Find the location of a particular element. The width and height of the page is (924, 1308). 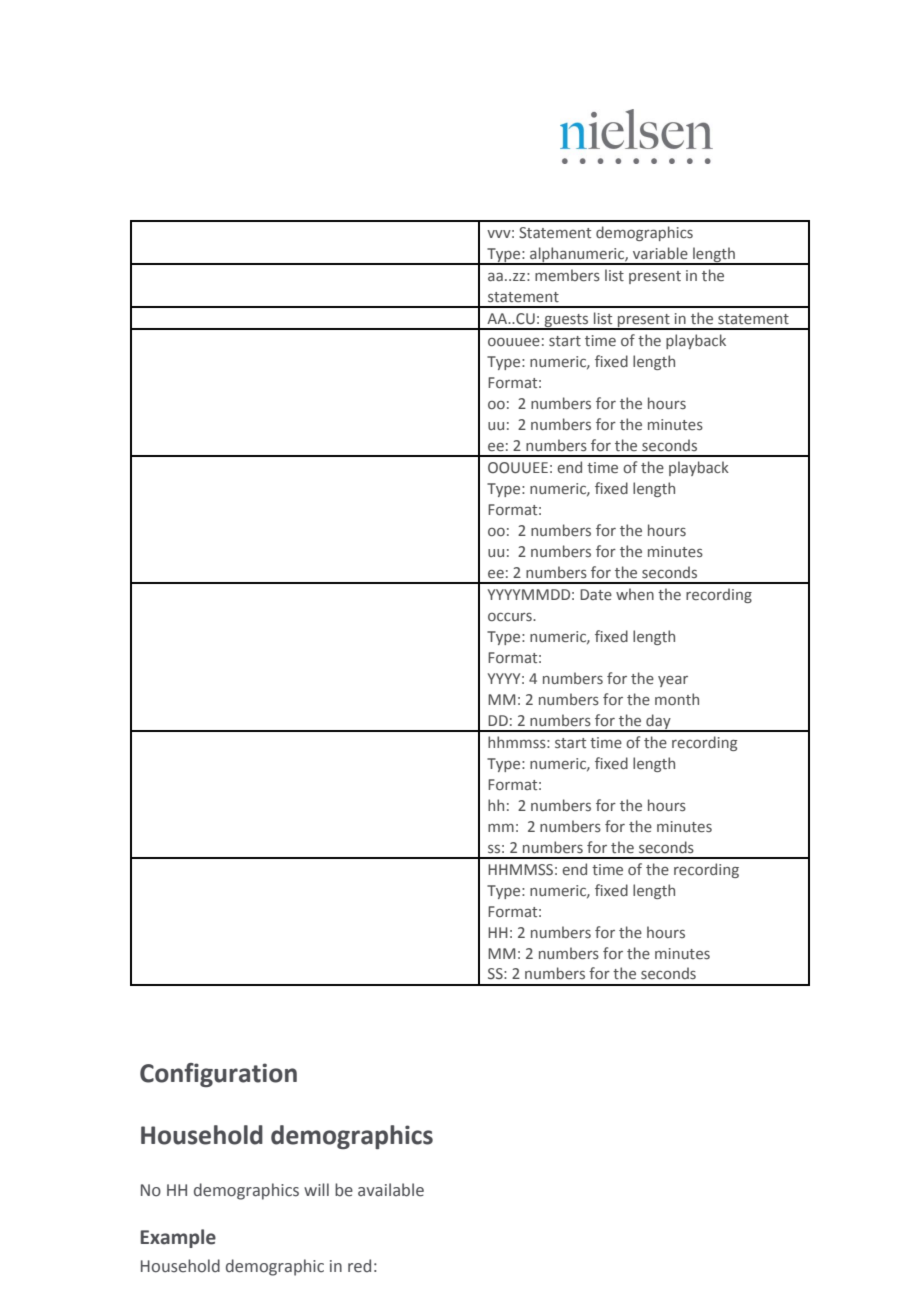

guests is located at coordinates (566, 321).
